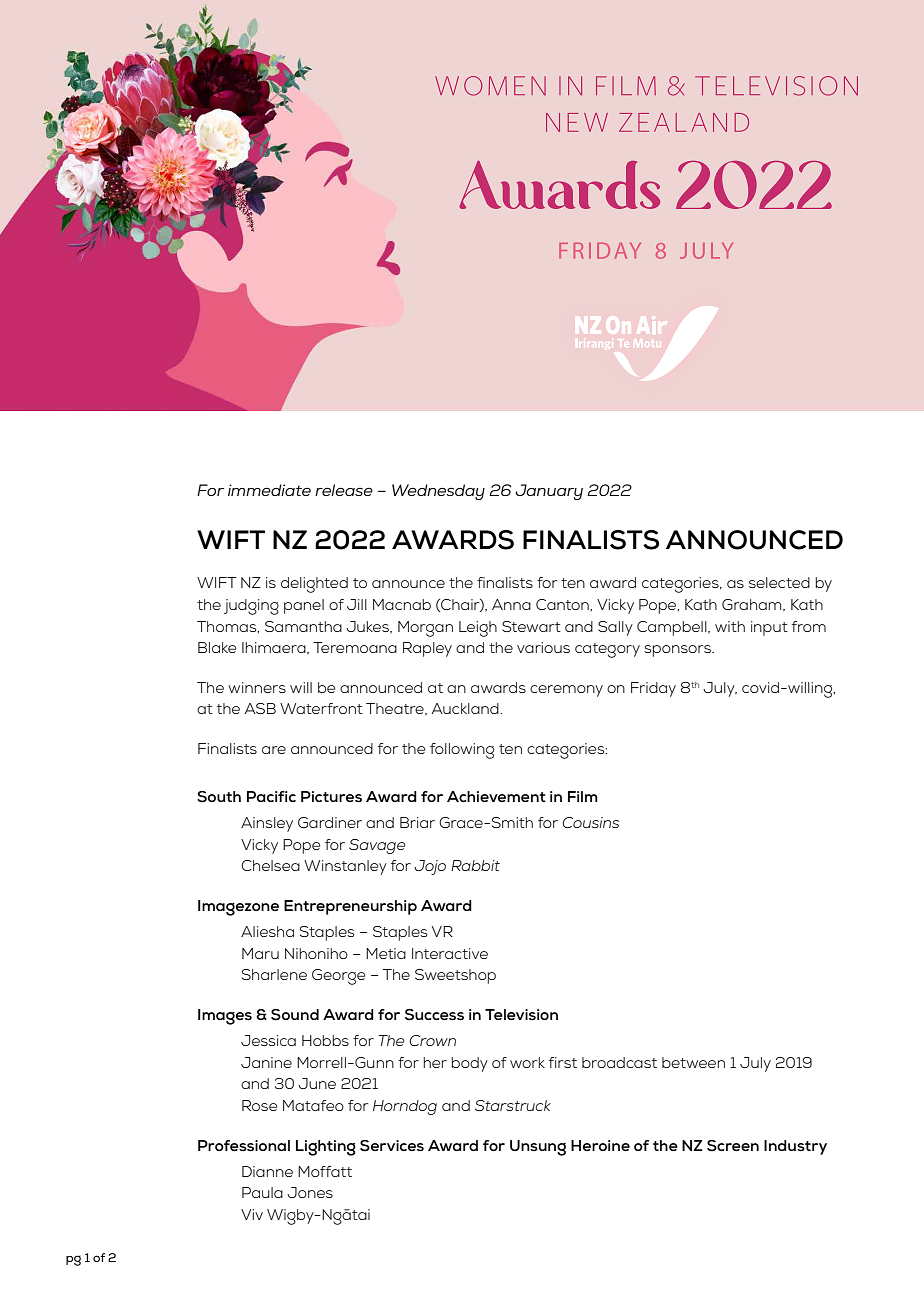 This image has width=924, height=1308. Describe the element at coordinates (566, 691) in the image. I see `ceremony` at that location.
